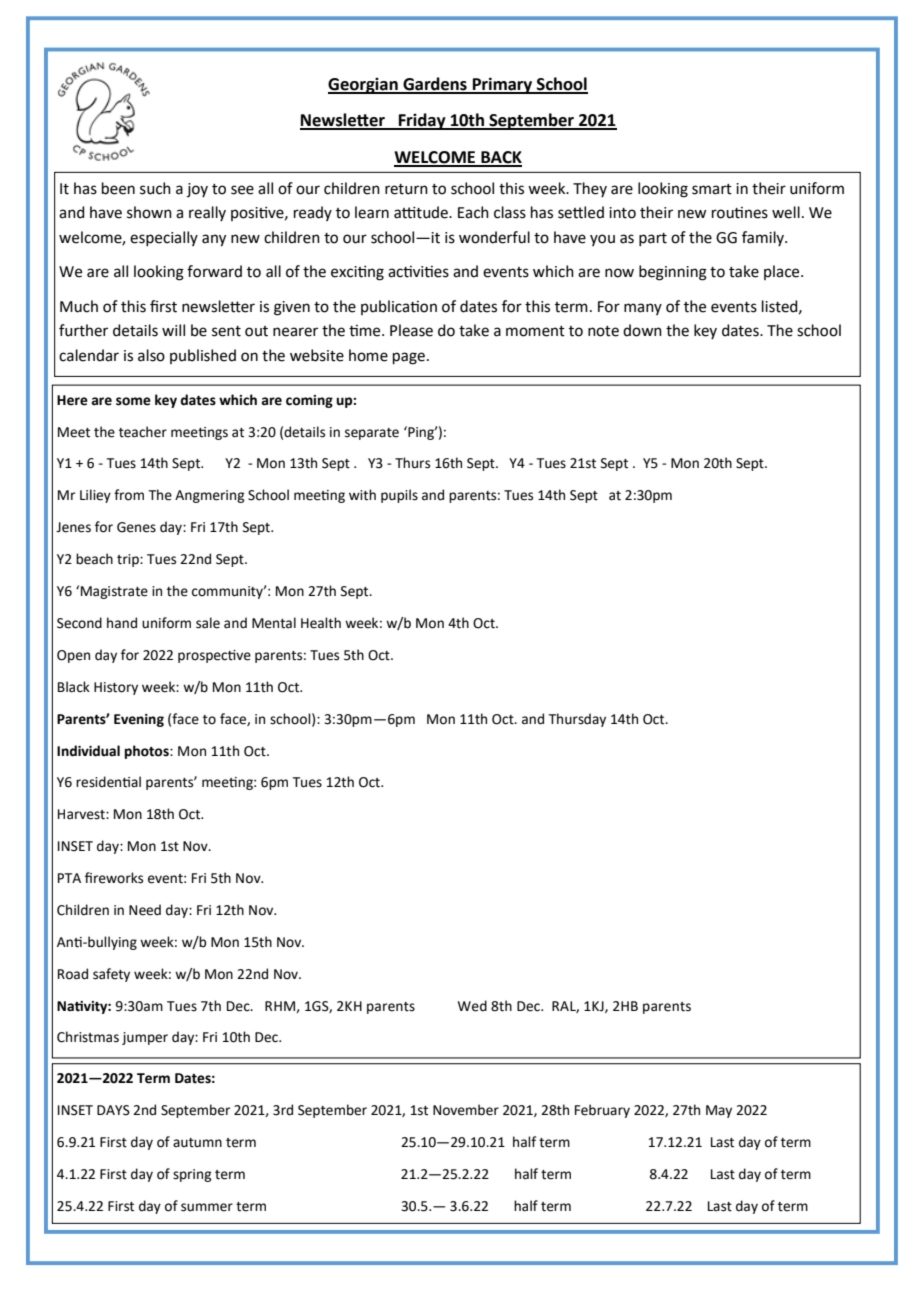 This screenshot has height=1308, width=924. Describe the element at coordinates (602, 1111) in the screenshot. I see `February` at that location.
